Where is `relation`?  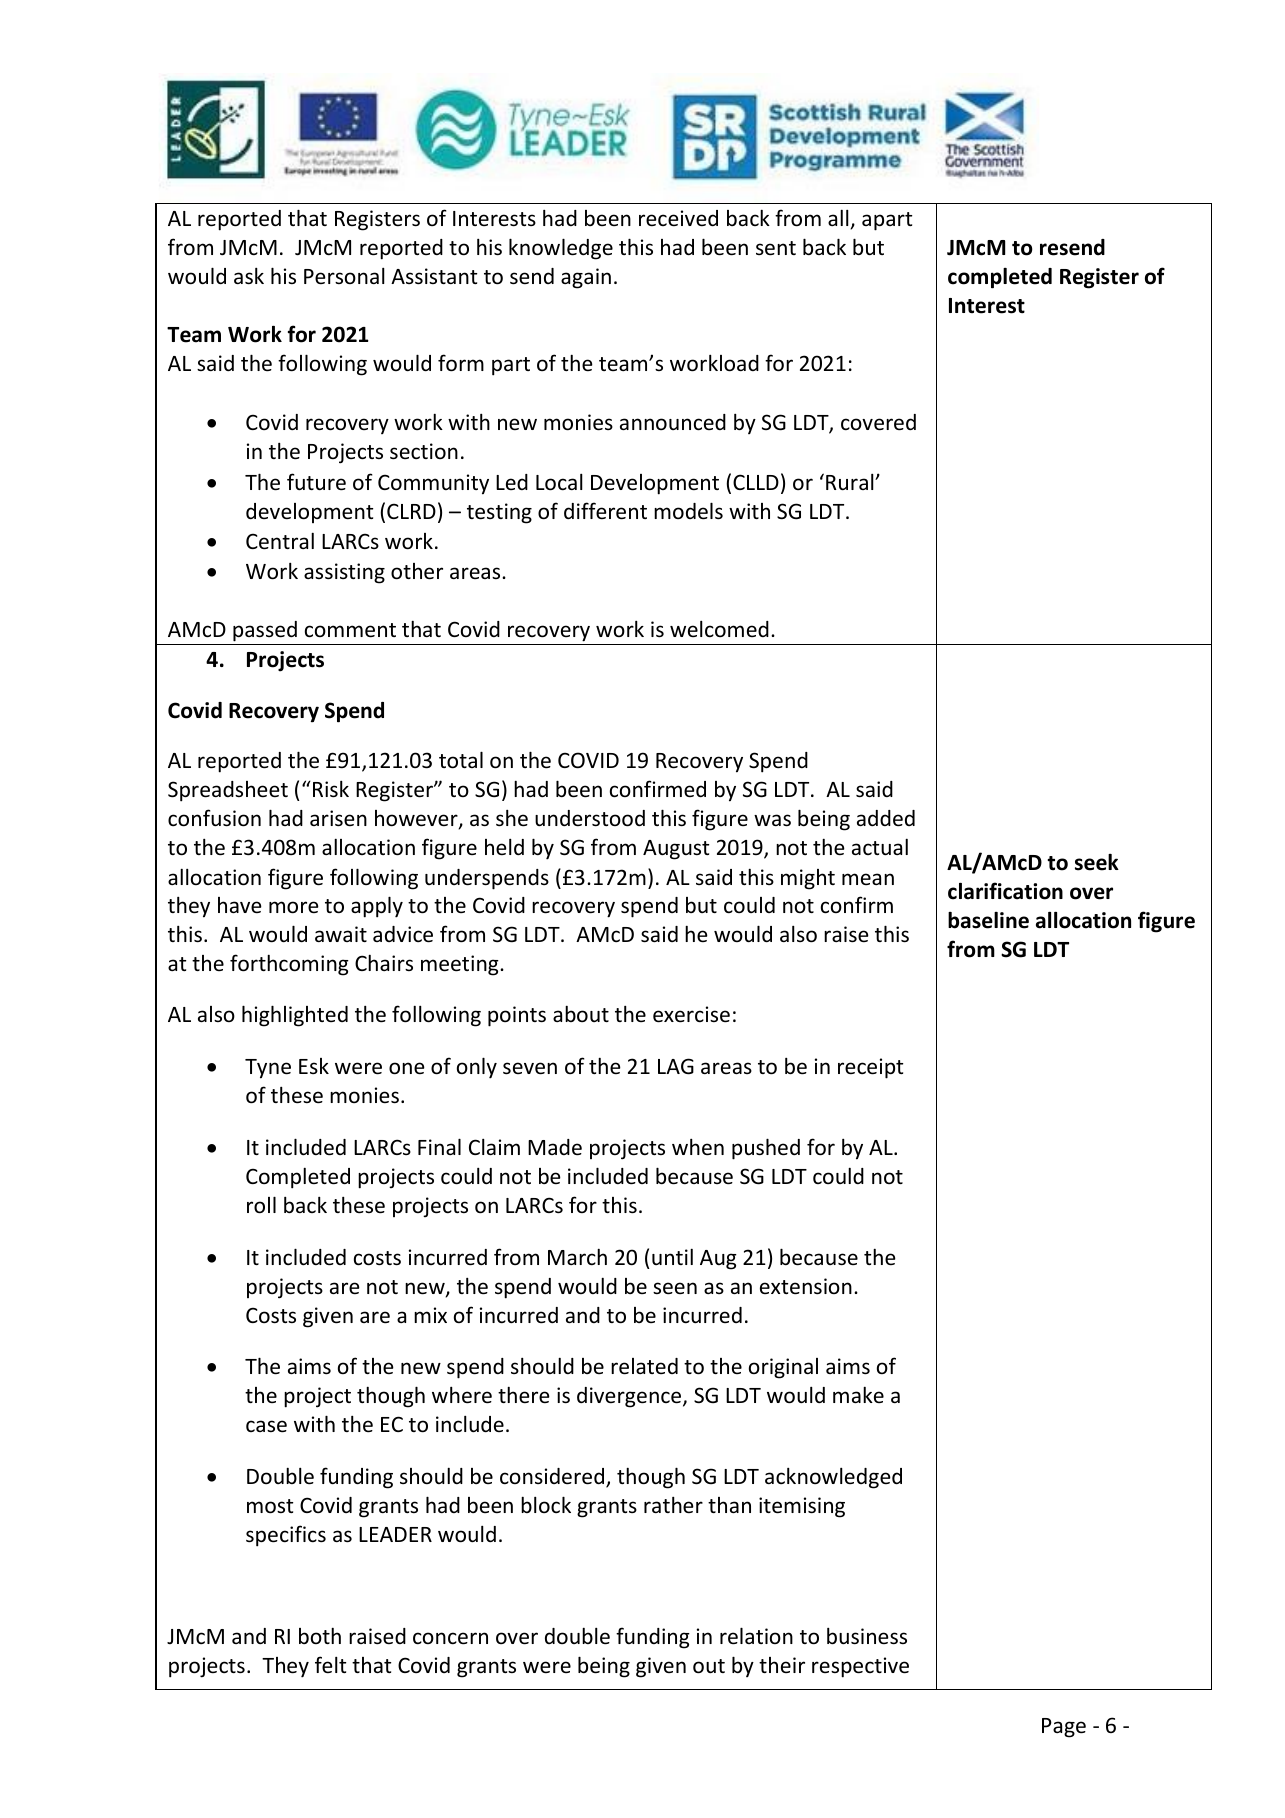
relation is located at coordinates (756, 1636).
